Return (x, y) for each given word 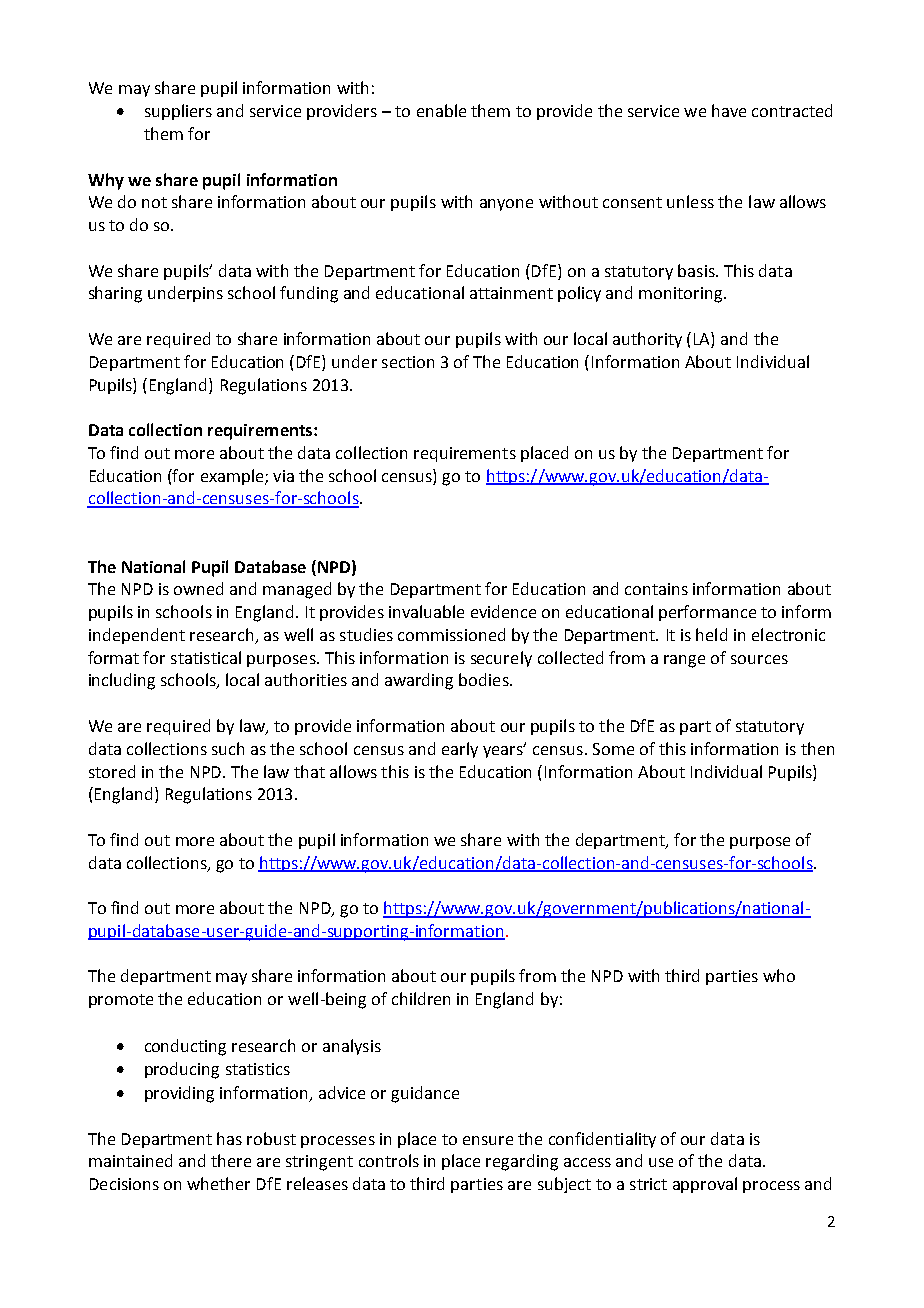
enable (441, 110)
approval (705, 1185)
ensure (488, 1140)
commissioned (451, 634)
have (729, 110)
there (231, 1160)
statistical (206, 657)
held (711, 634)
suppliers (178, 112)
